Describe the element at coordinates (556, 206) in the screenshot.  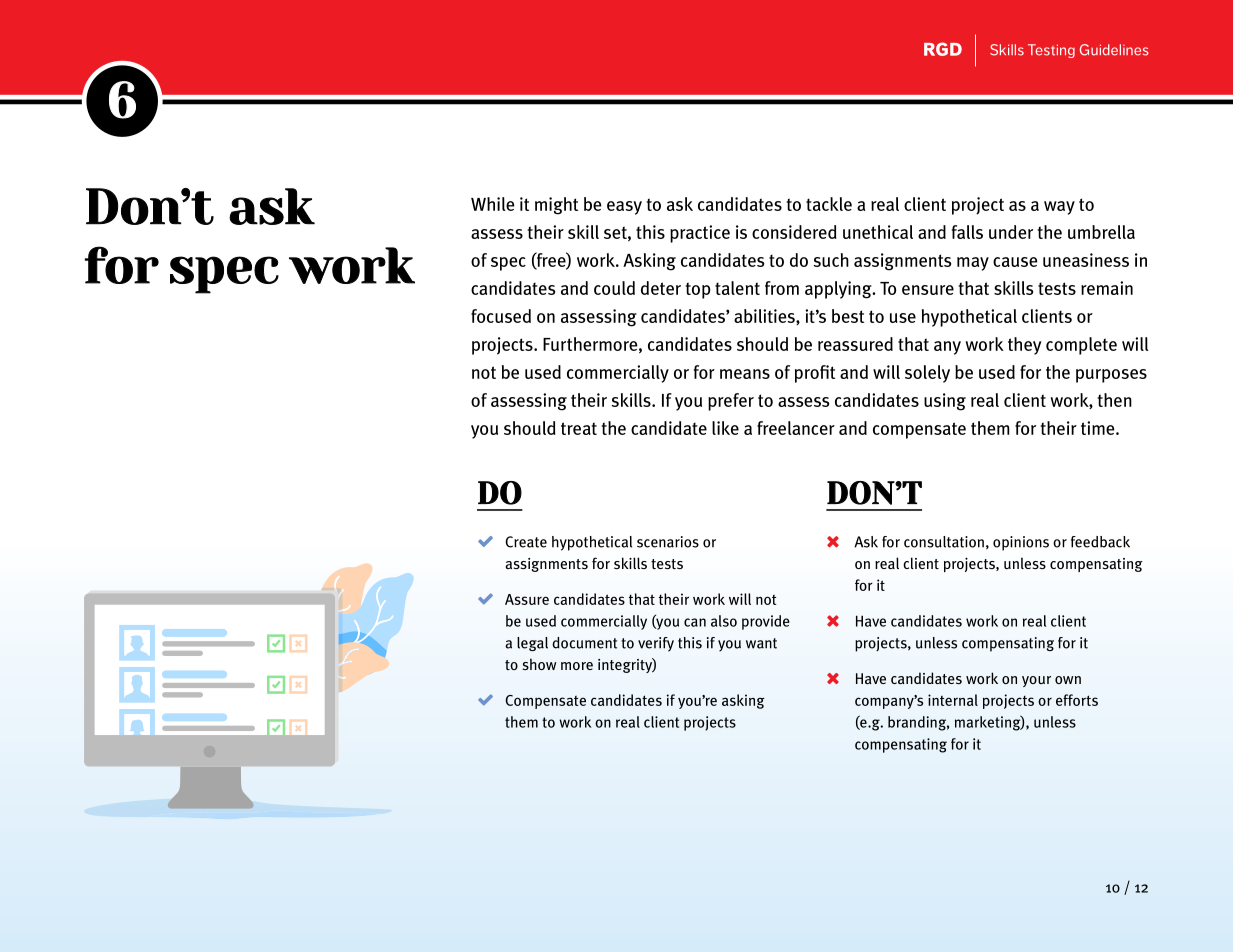
I see `might` at that location.
